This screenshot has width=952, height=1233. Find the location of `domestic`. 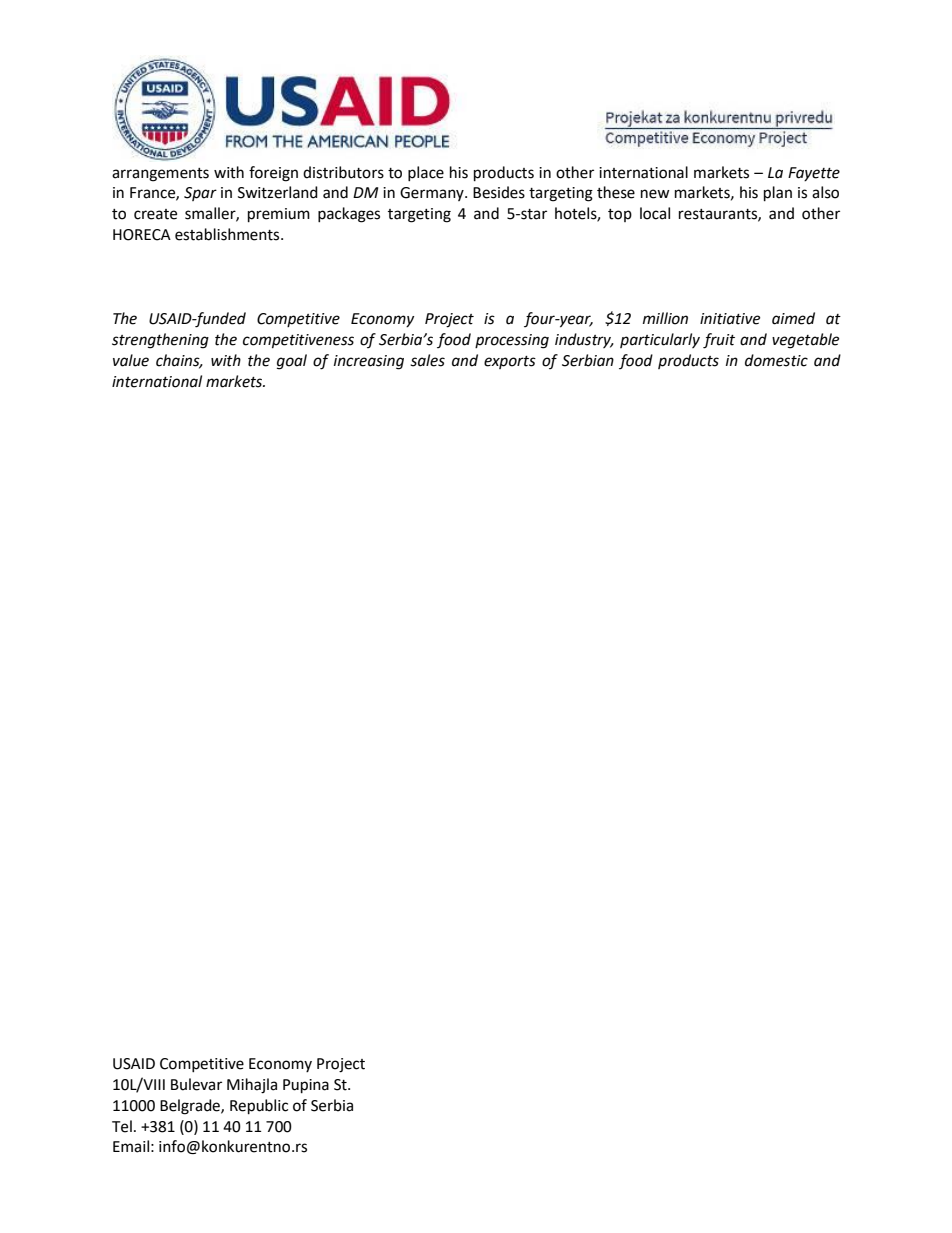

domestic is located at coordinates (776, 360).
